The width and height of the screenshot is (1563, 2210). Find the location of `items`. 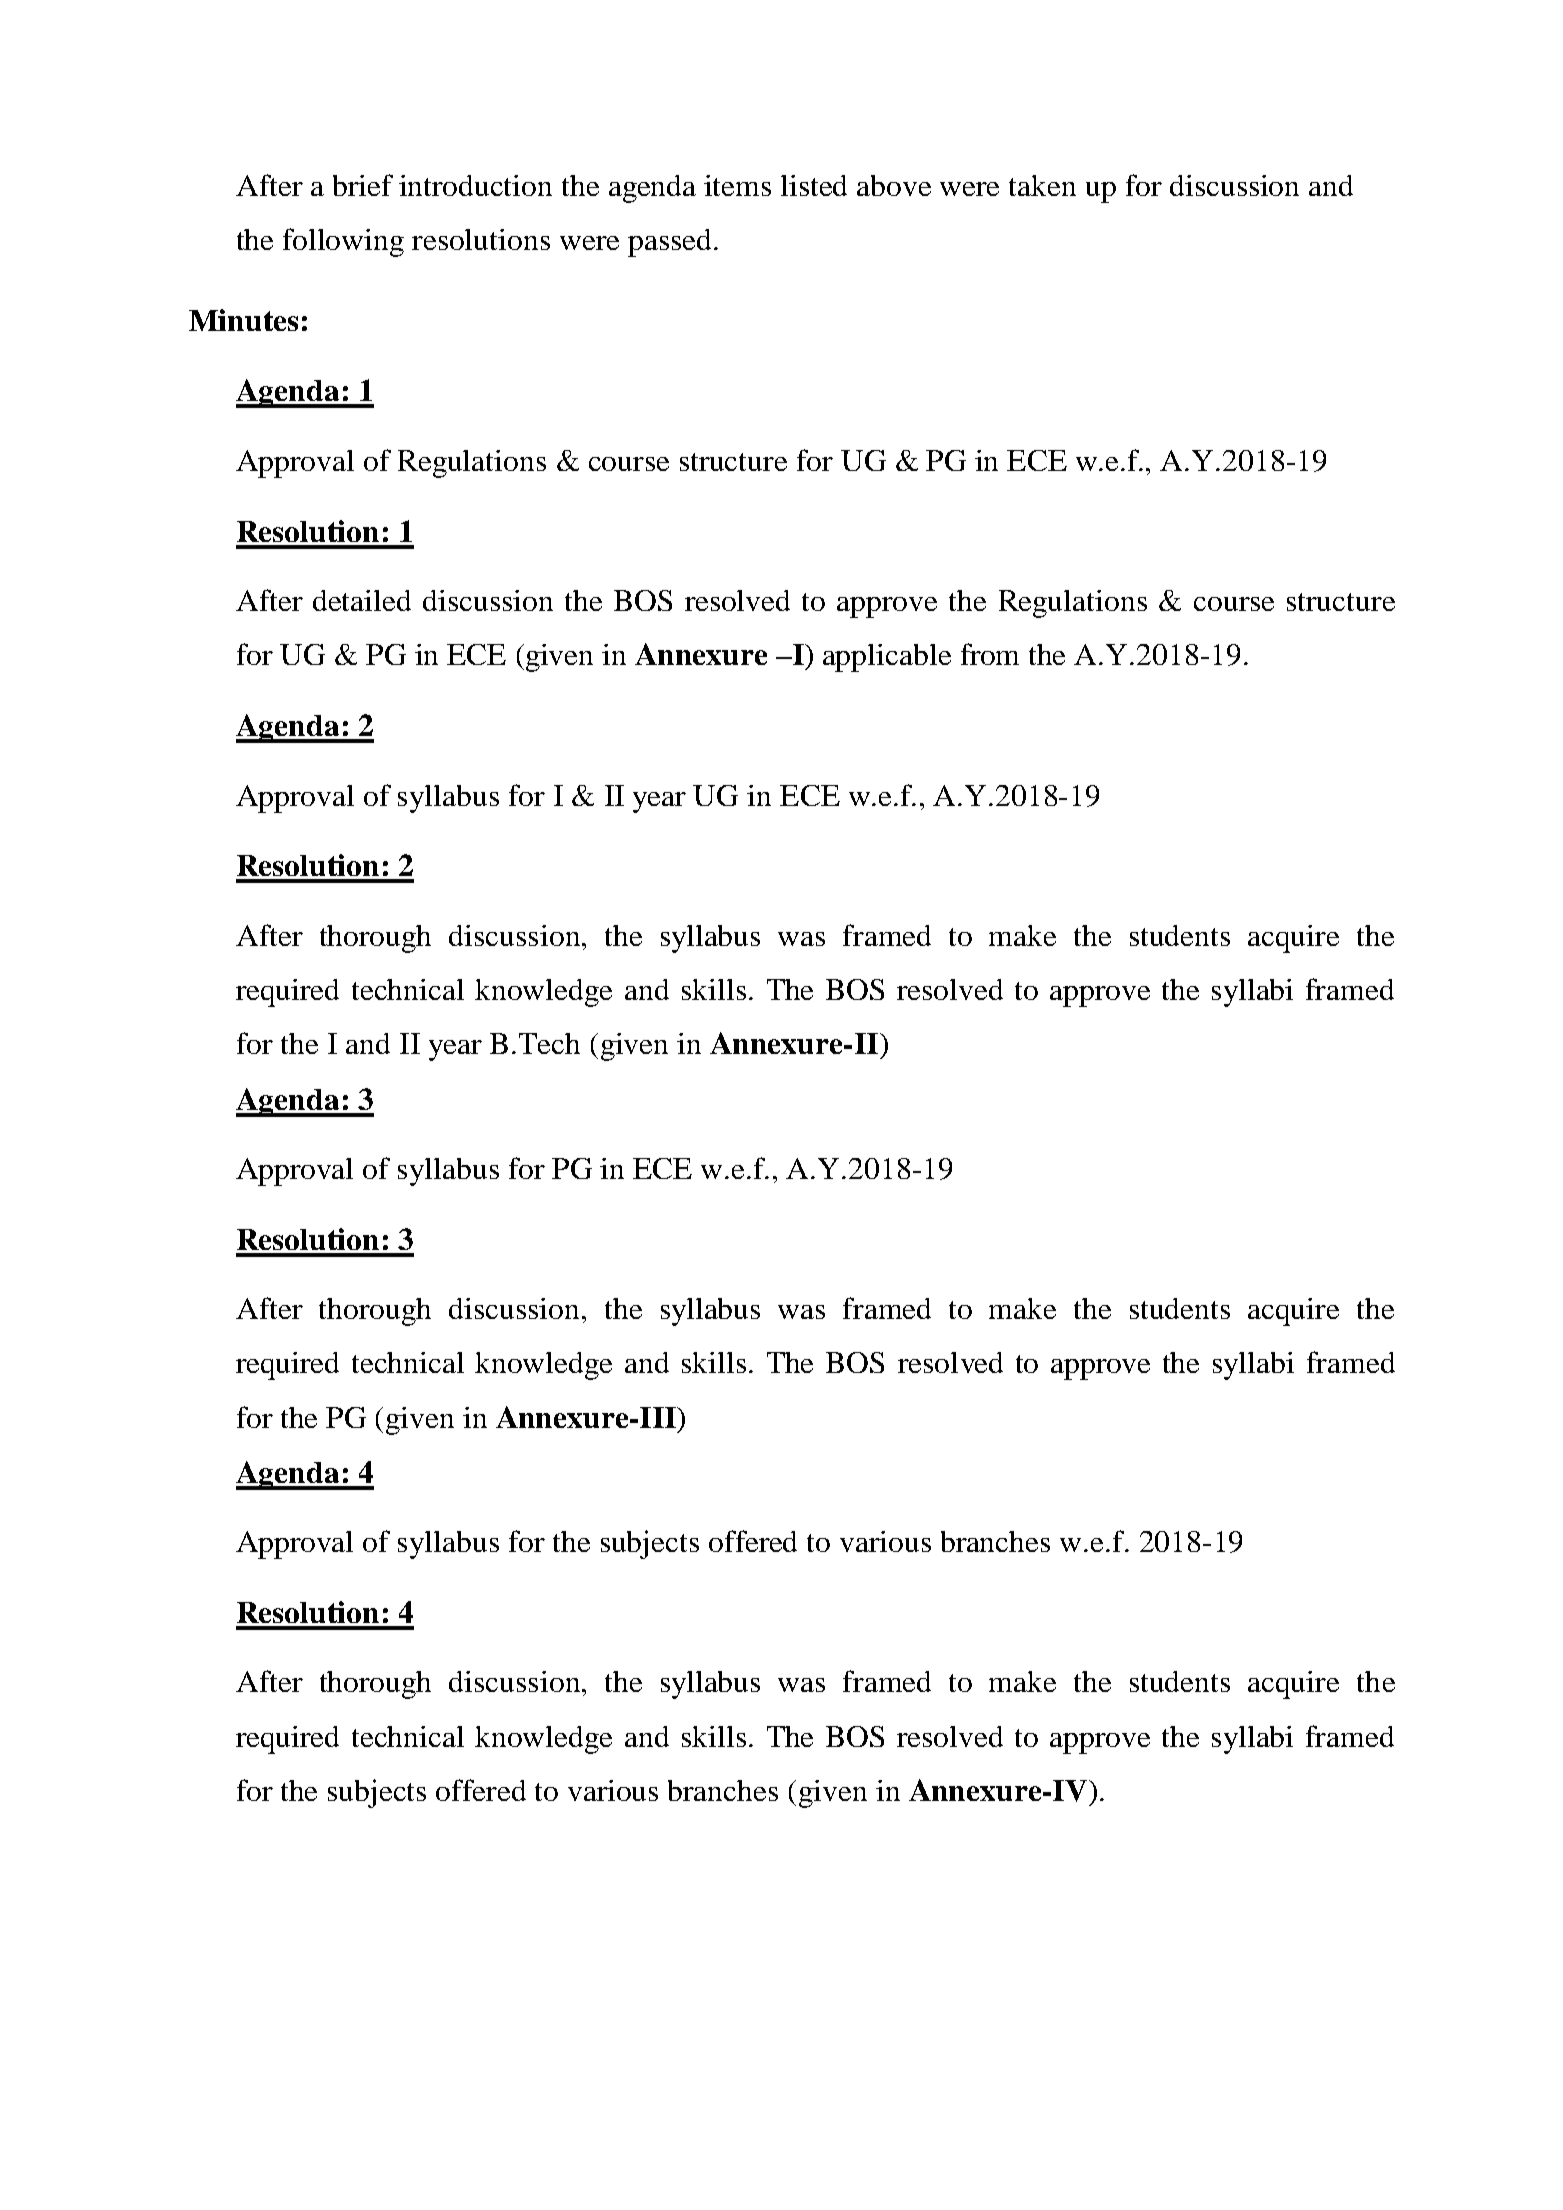

items is located at coordinates (737, 185).
